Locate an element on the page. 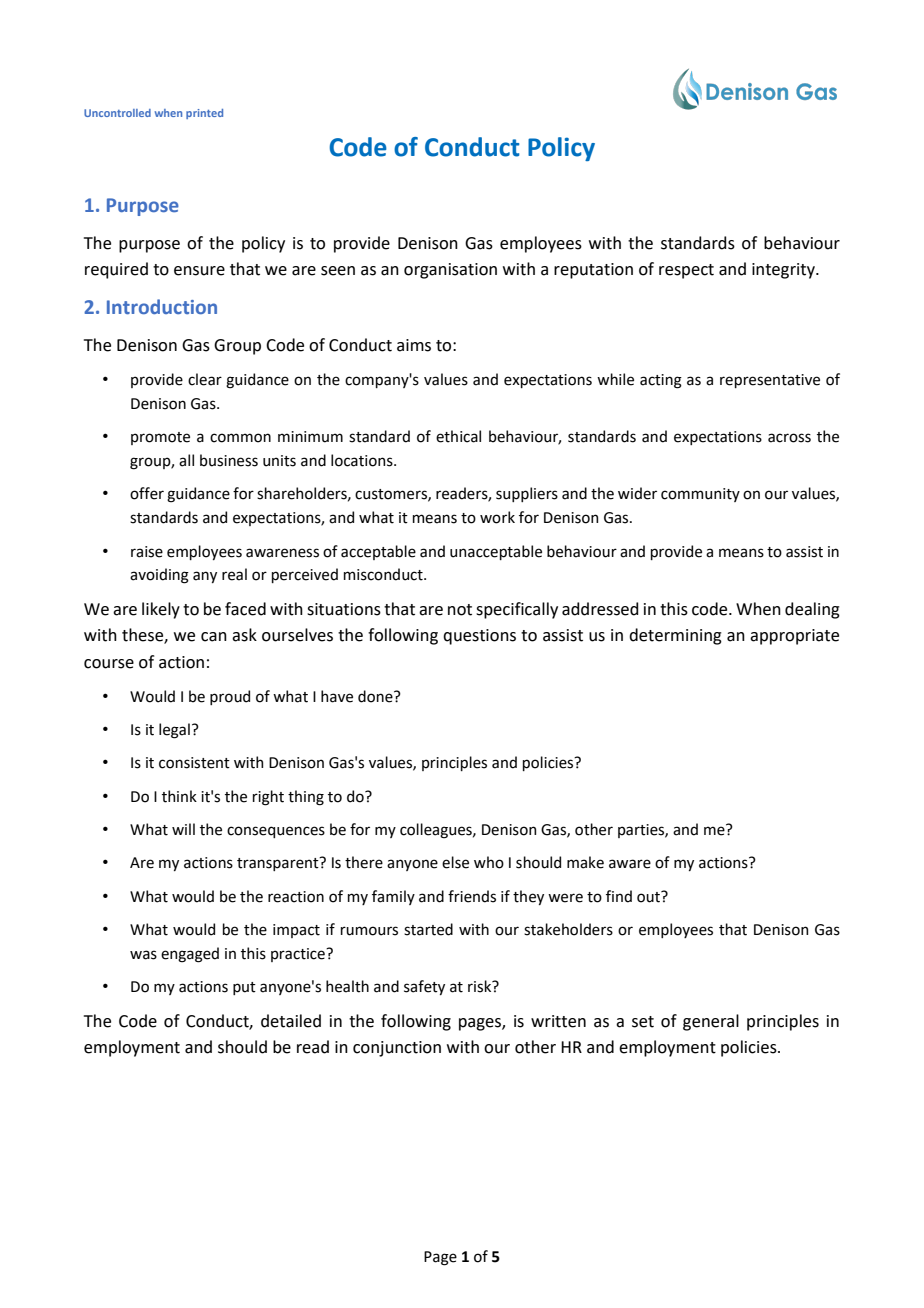 The width and height of the page is (924, 1308). organisation is located at coordinates (450, 271).
